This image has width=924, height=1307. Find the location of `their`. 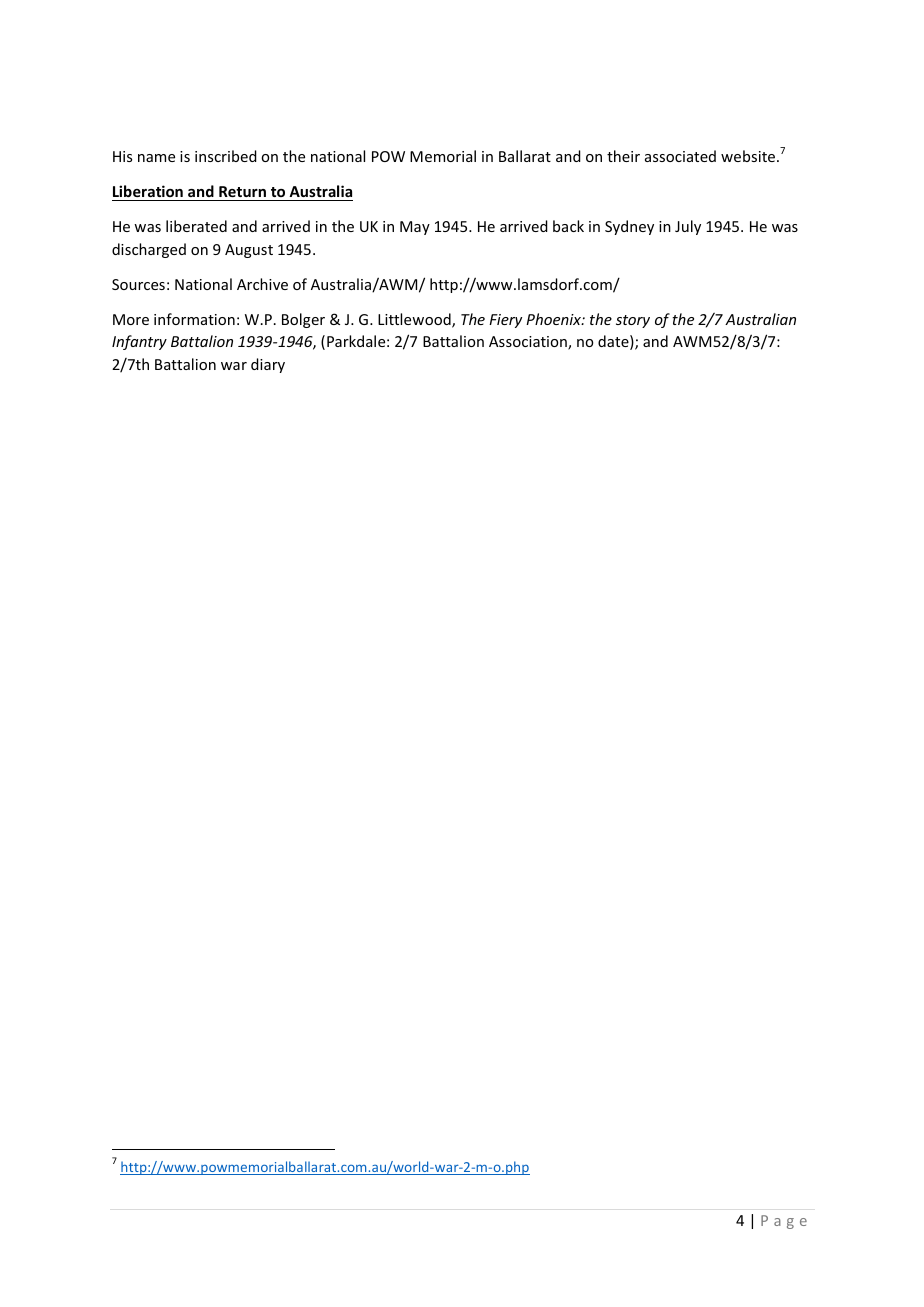

their is located at coordinates (623, 156).
